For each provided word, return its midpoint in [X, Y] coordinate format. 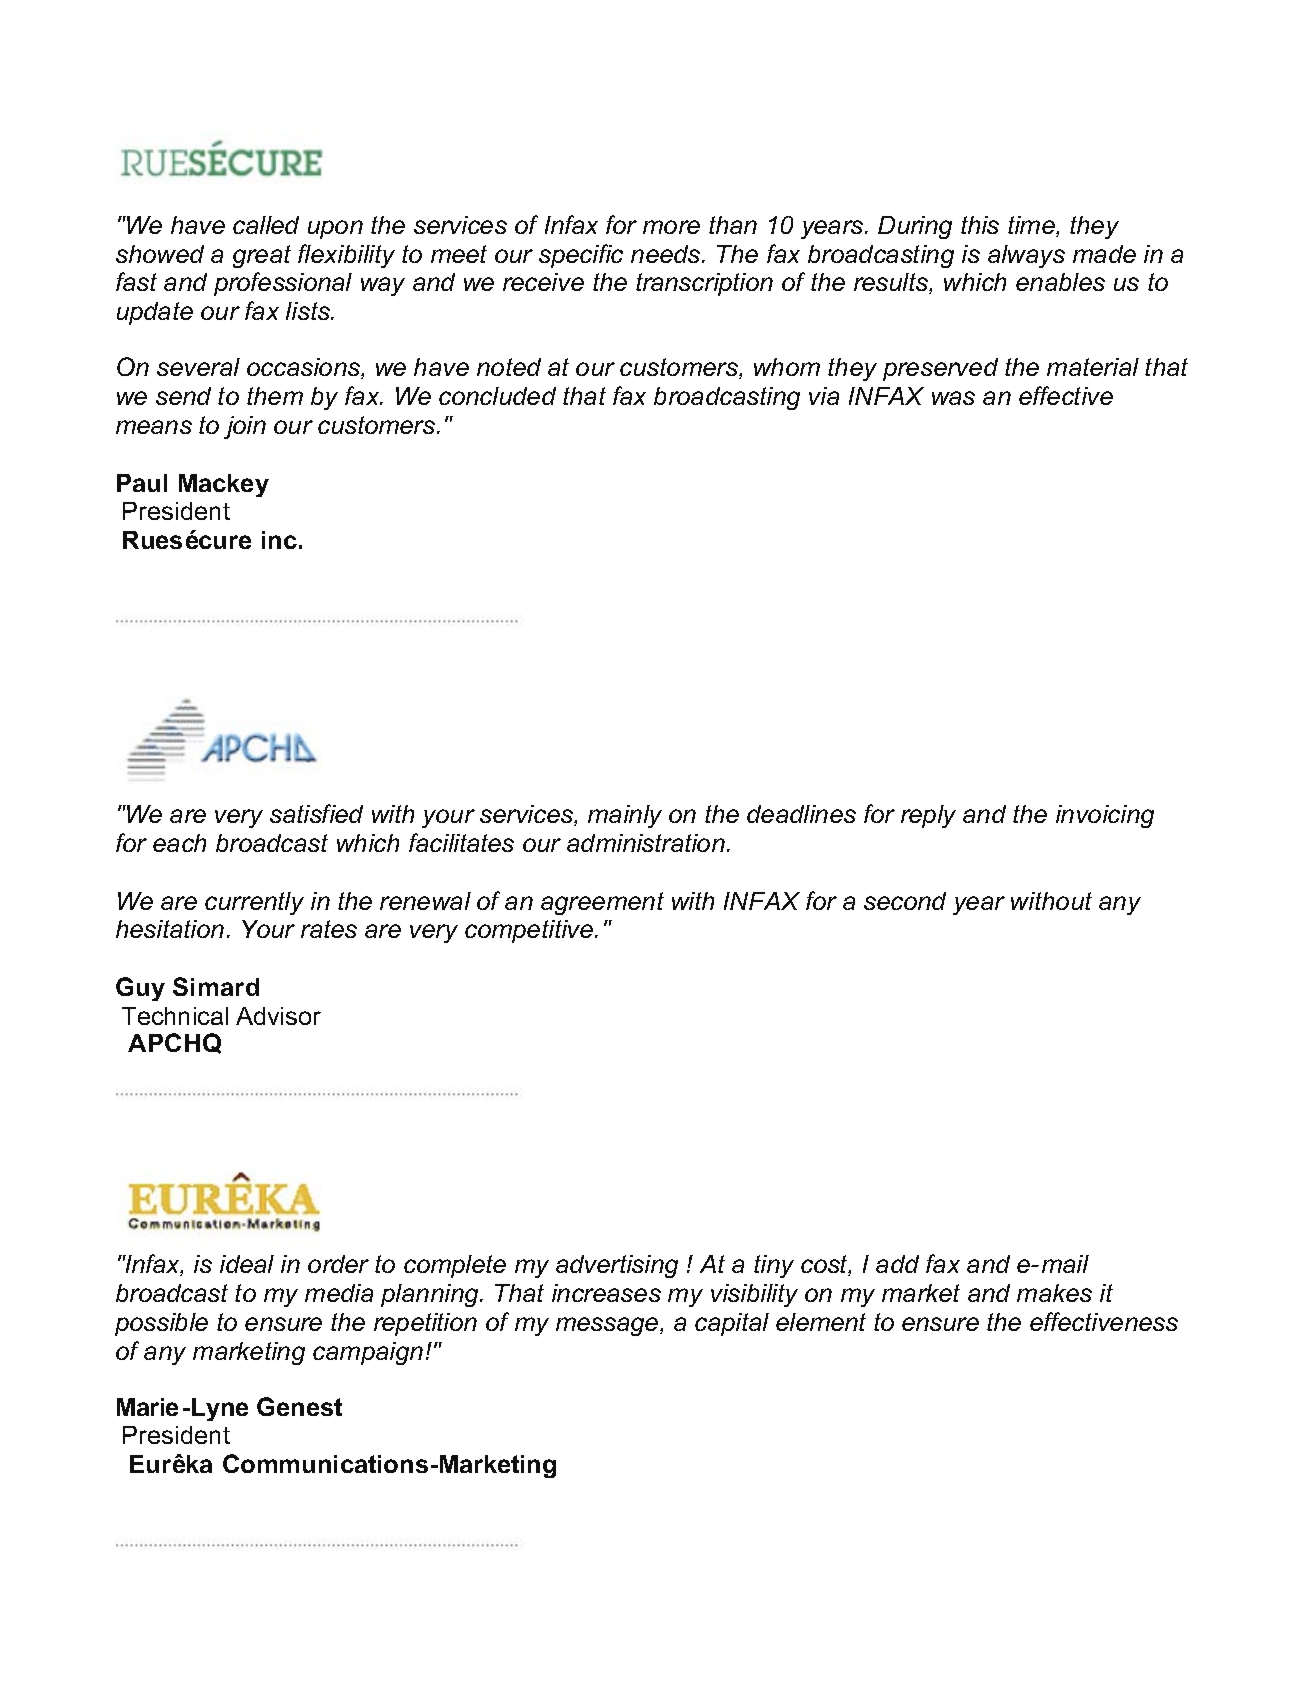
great [262, 256]
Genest [299, 1406]
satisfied [316, 813]
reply [928, 816]
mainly [625, 816]
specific [581, 256]
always [1026, 256]
